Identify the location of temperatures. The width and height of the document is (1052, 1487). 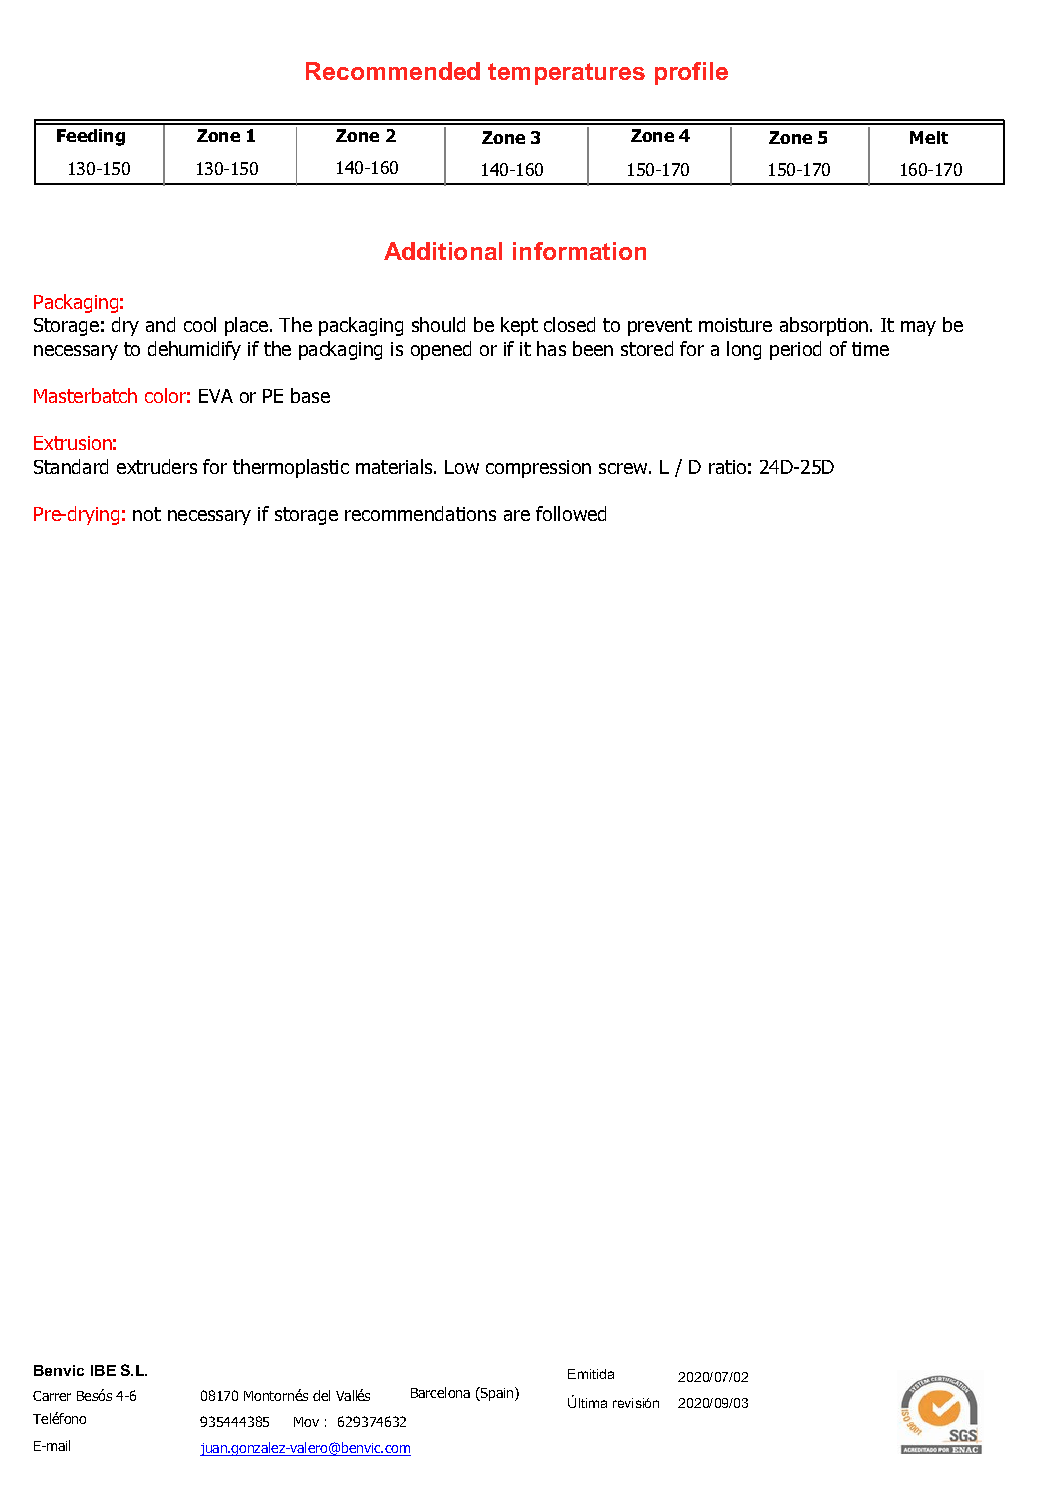
(566, 74).
